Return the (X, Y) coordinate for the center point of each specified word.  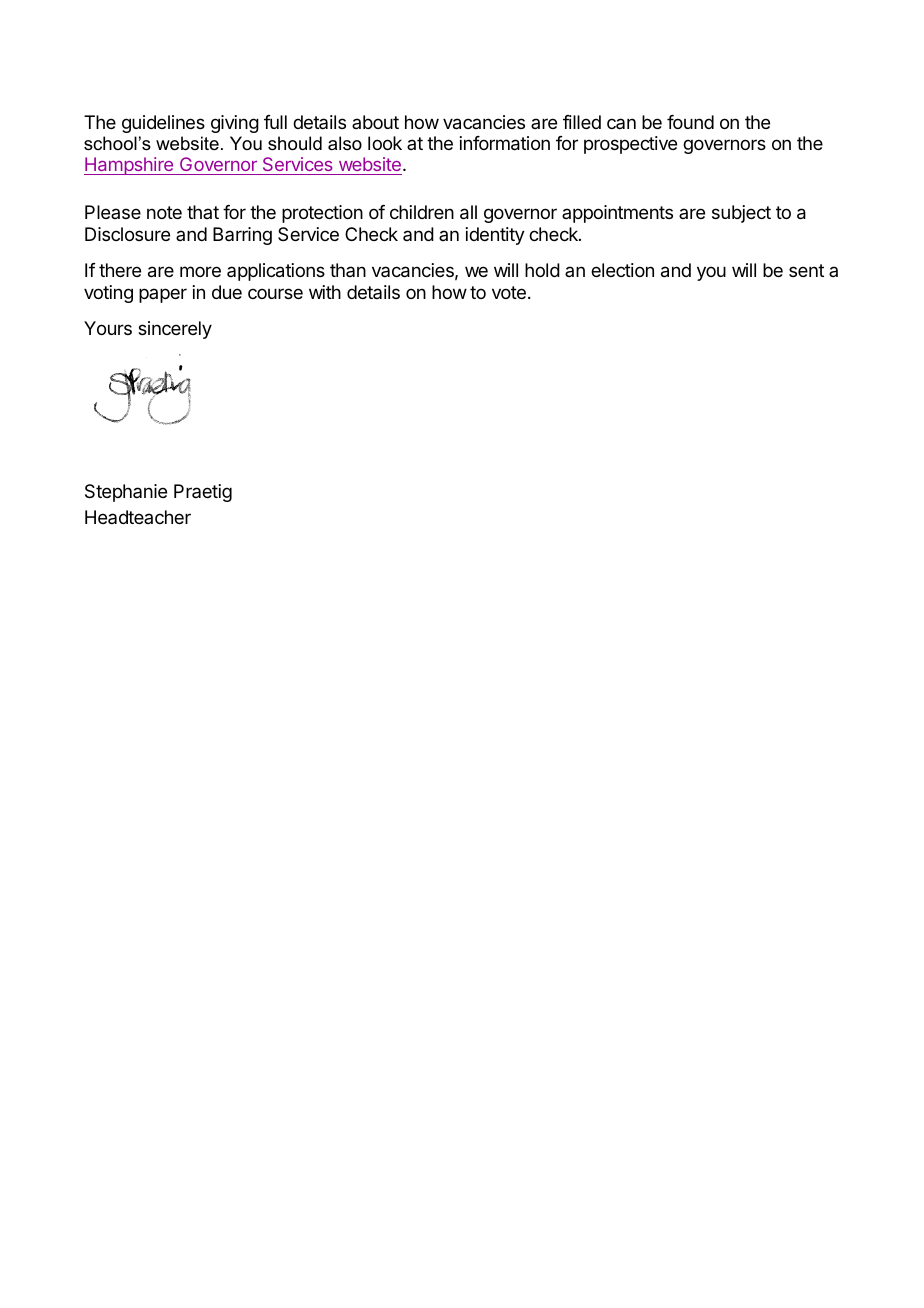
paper (163, 295)
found (690, 122)
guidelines (163, 124)
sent (806, 270)
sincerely (175, 330)
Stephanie (126, 493)
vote (509, 292)
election (622, 270)
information (505, 143)
